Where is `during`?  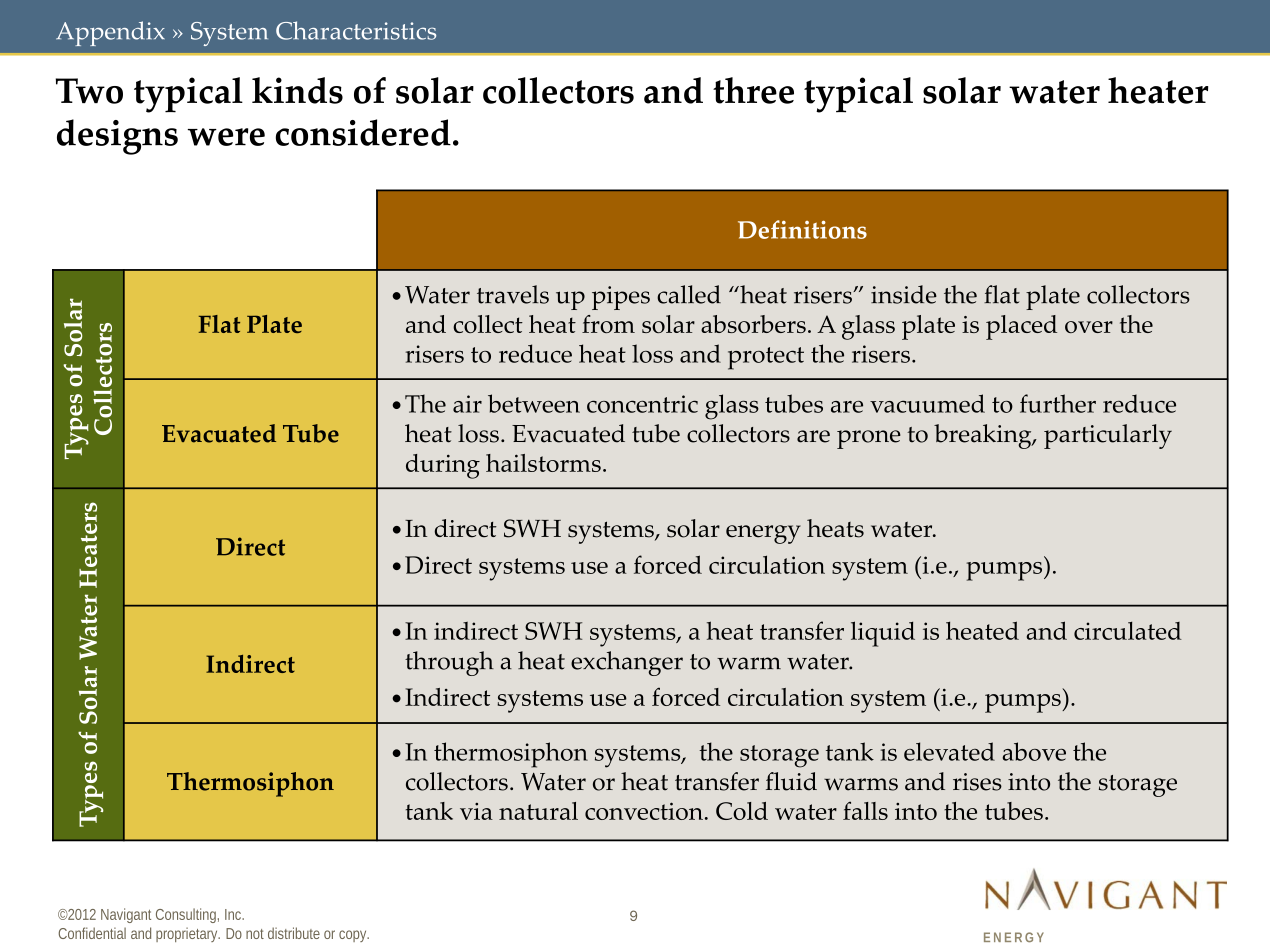 during is located at coordinates (443, 466).
